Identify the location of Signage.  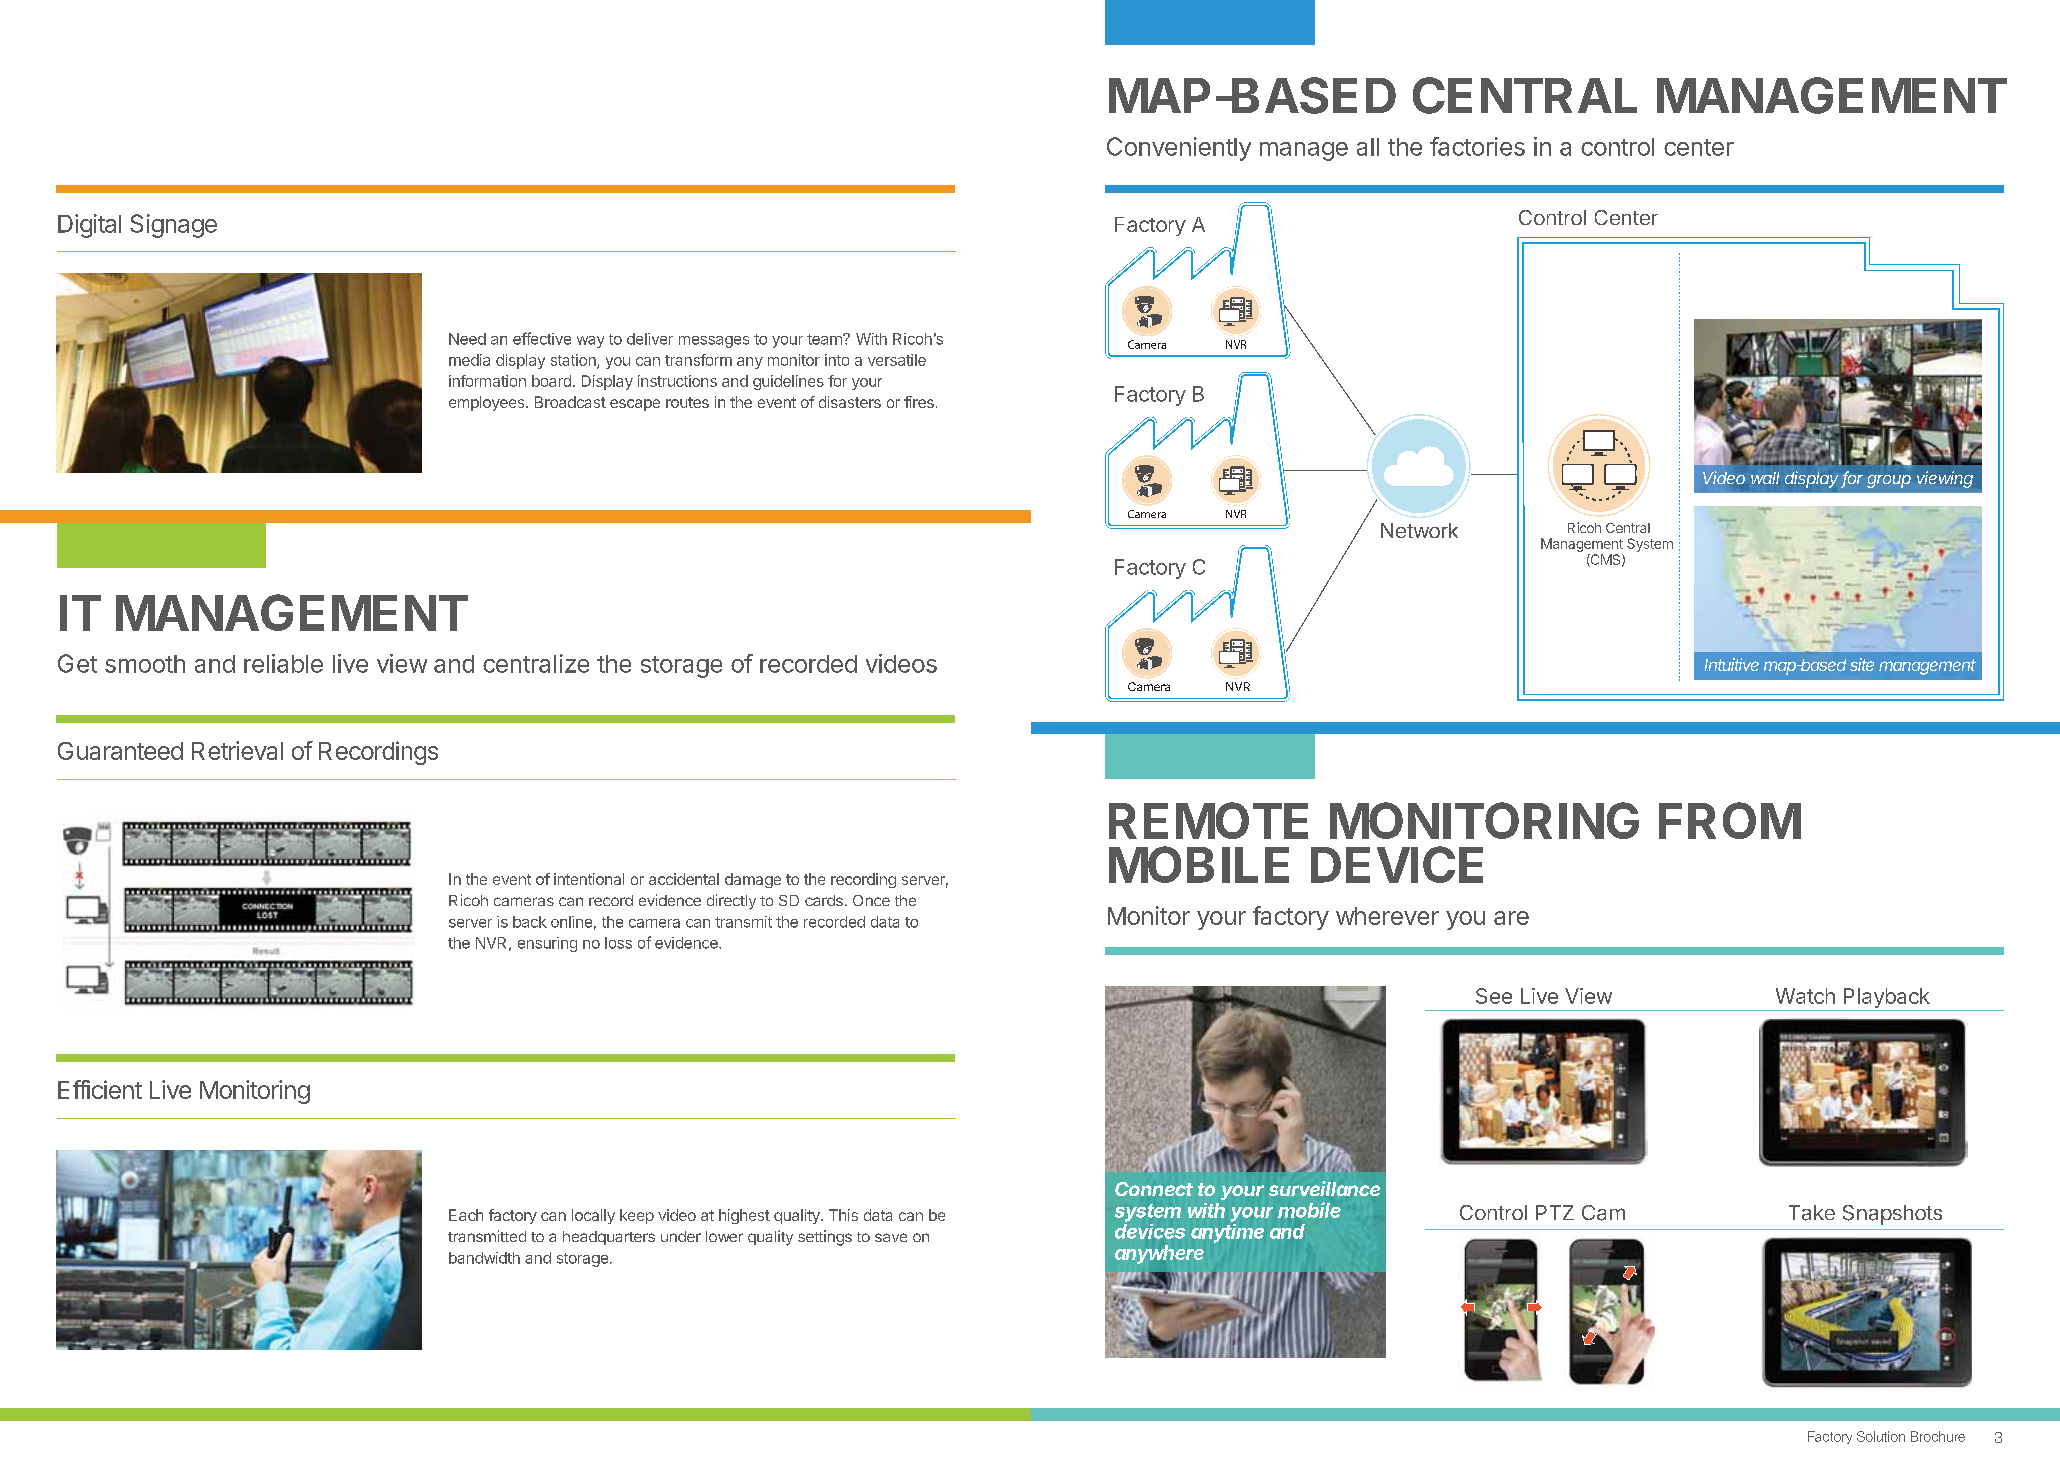
(173, 226).
